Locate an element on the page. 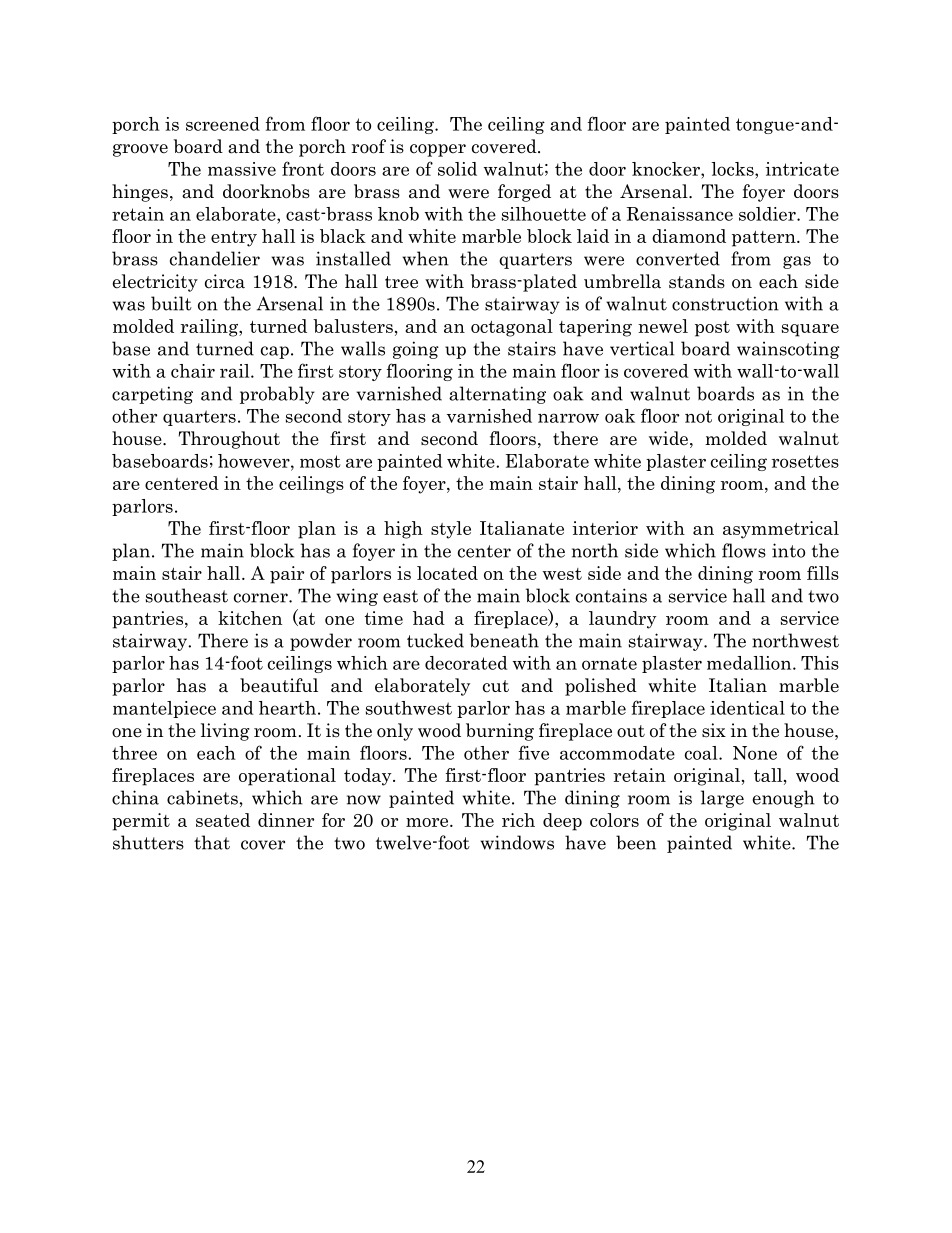 The image size is (952, 1233). rich is located at coordinates (518, 820).
